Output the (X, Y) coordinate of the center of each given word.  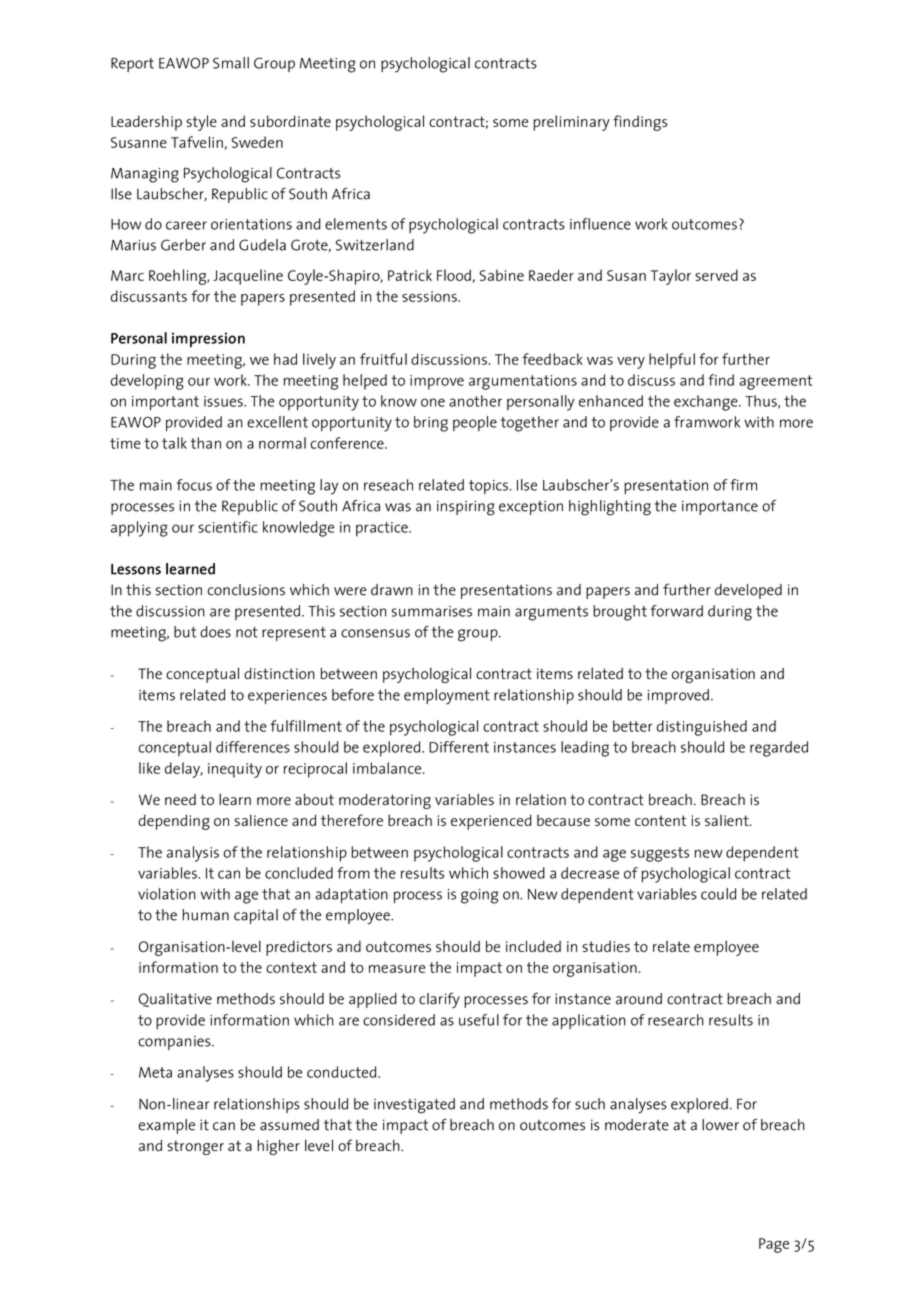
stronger (195, 1147)
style (201, 123)
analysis (193, 854)
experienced (491, 822)
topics (488, 487)
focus (194, 485)
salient (728, 820)
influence (600, 224)
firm (743, 485)
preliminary (571, 123)
